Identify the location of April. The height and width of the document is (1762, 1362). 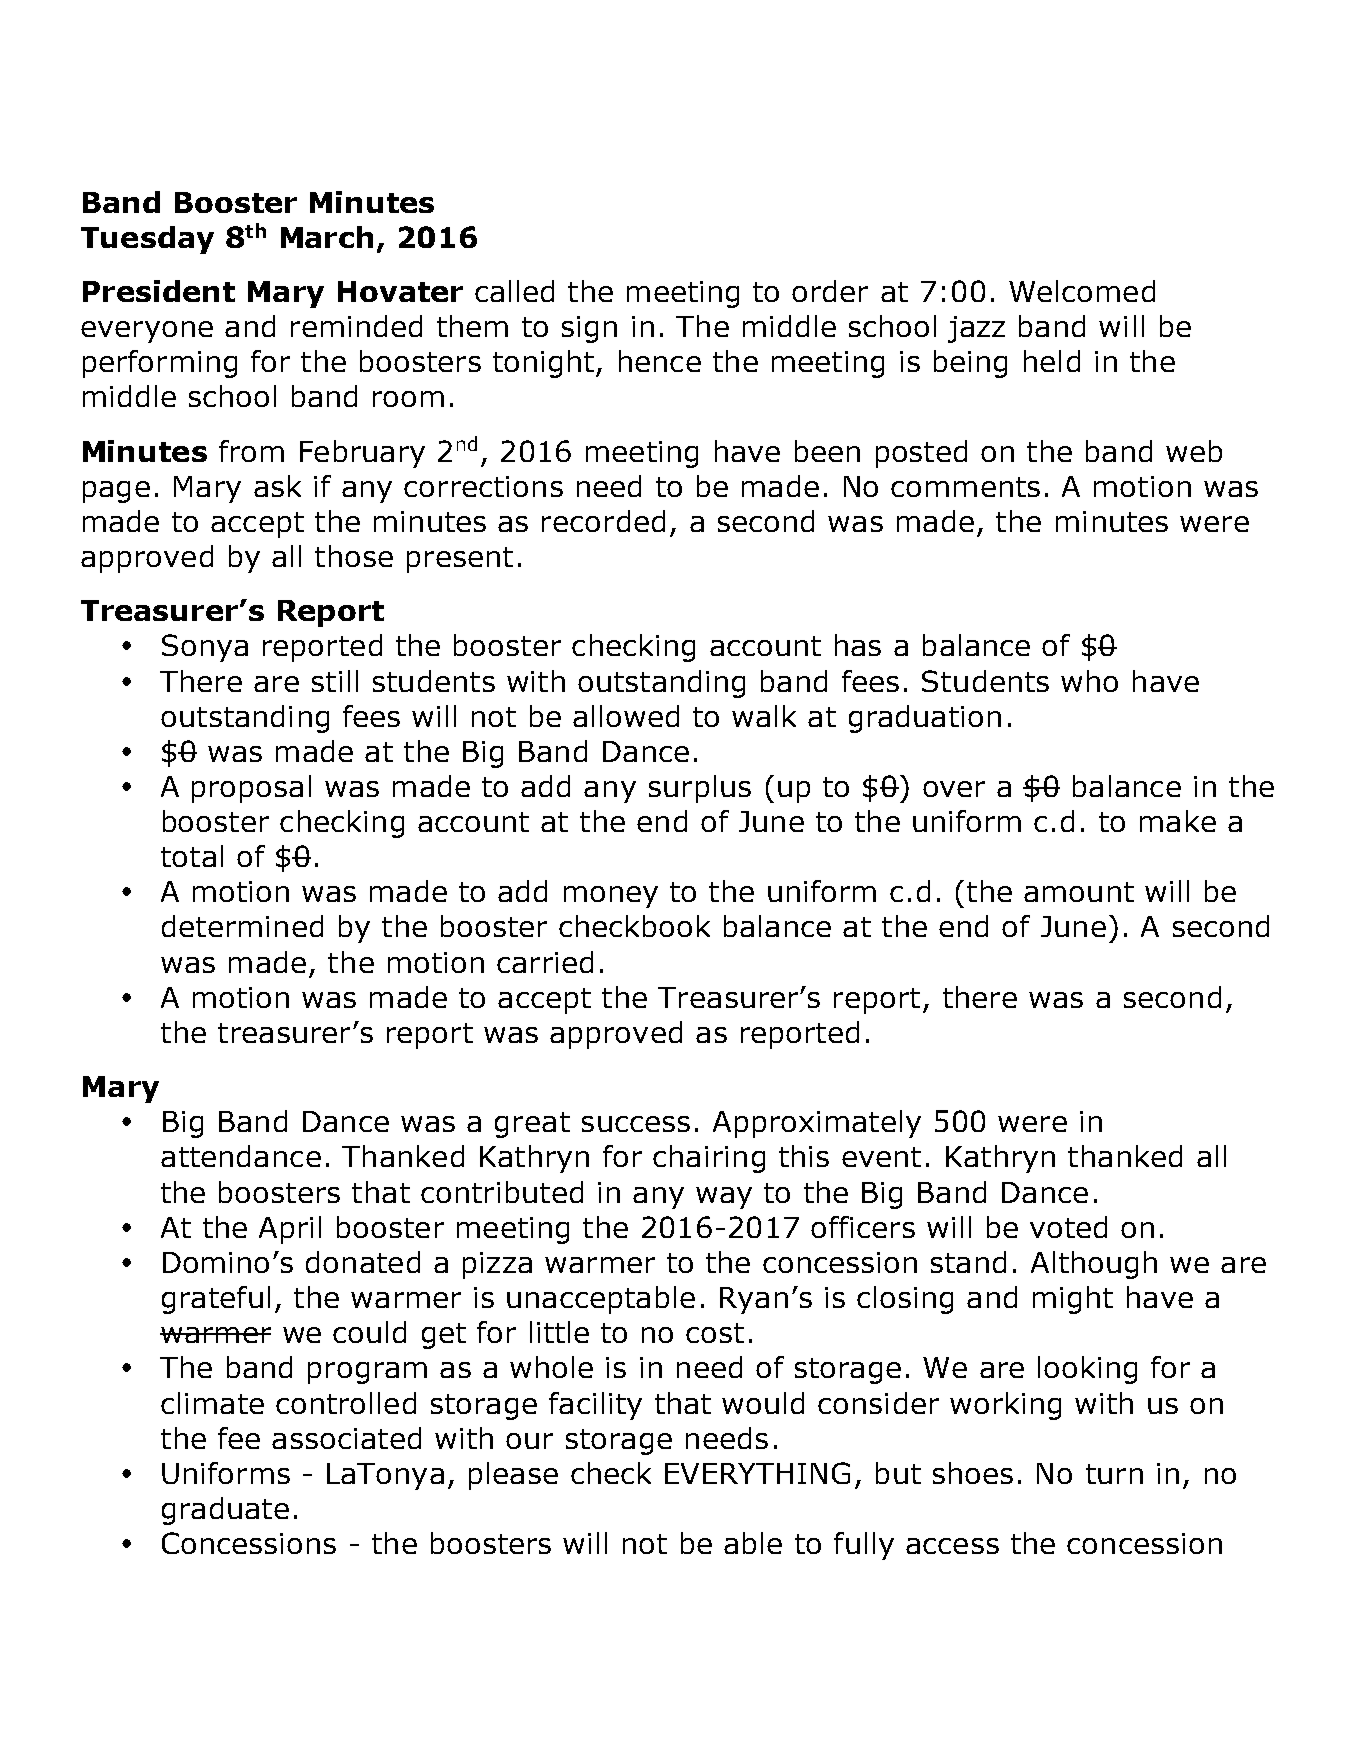
(290, 1230).
